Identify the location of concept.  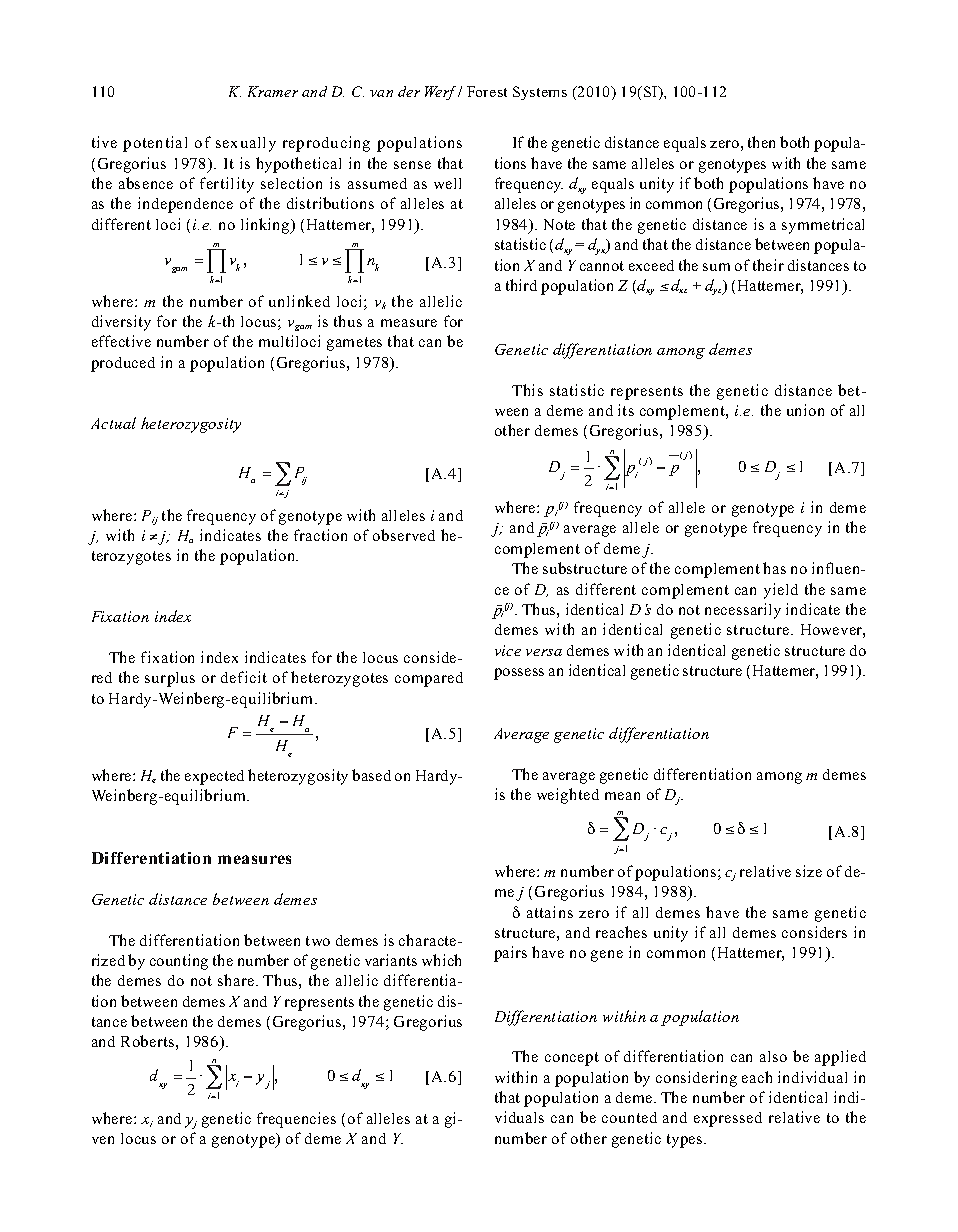
(572, 1059).
